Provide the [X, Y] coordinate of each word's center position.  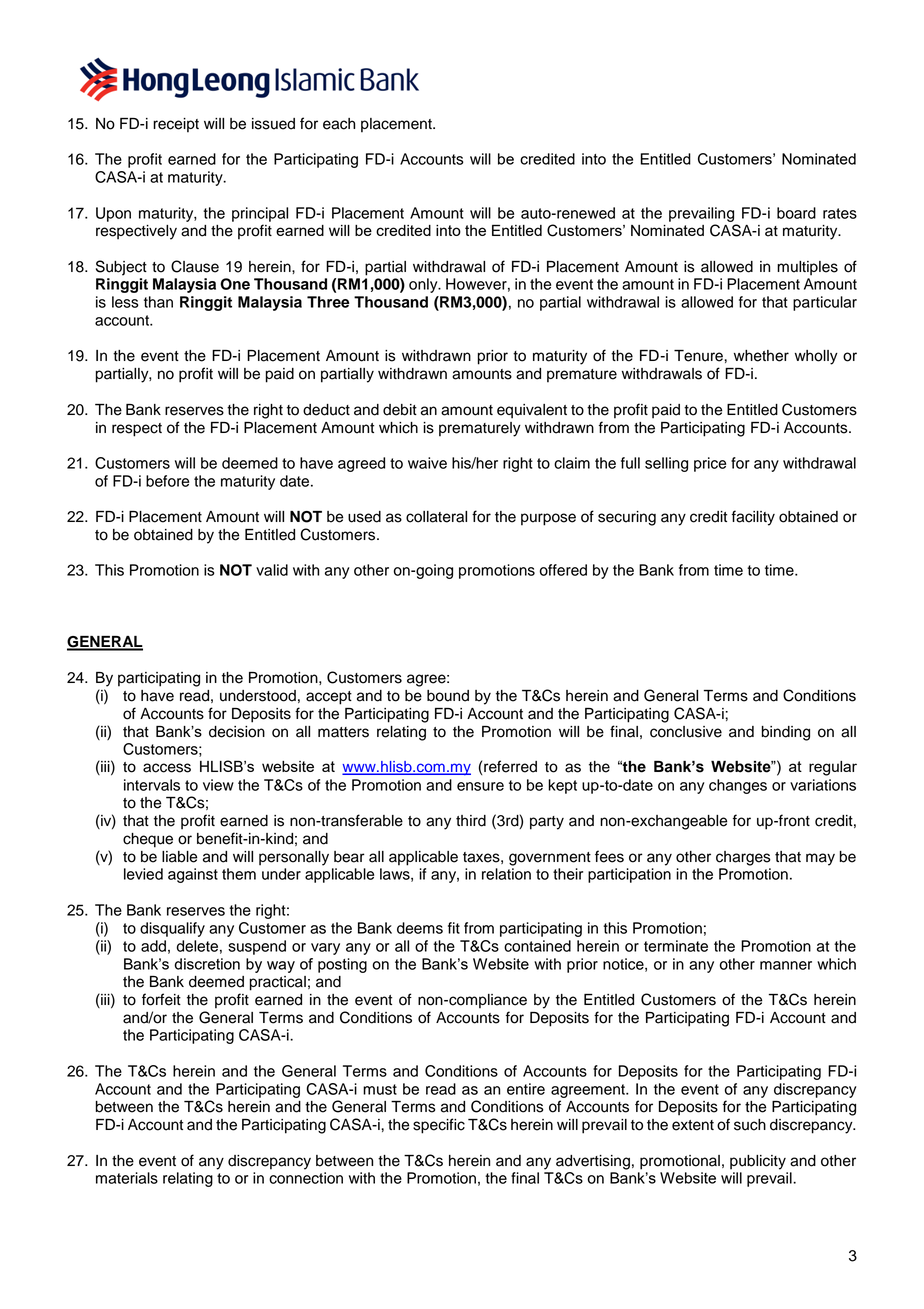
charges [743, 858]
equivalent [532, 411]
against [193, 875]
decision [237, 732]
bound [448, 696]
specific [439, 1126]
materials [127, 1178]
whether [761, 356]
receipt [176, 125]
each [339, 124]
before [167, 481]
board [796, 213]
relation [506, 874]
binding [786, 733]
